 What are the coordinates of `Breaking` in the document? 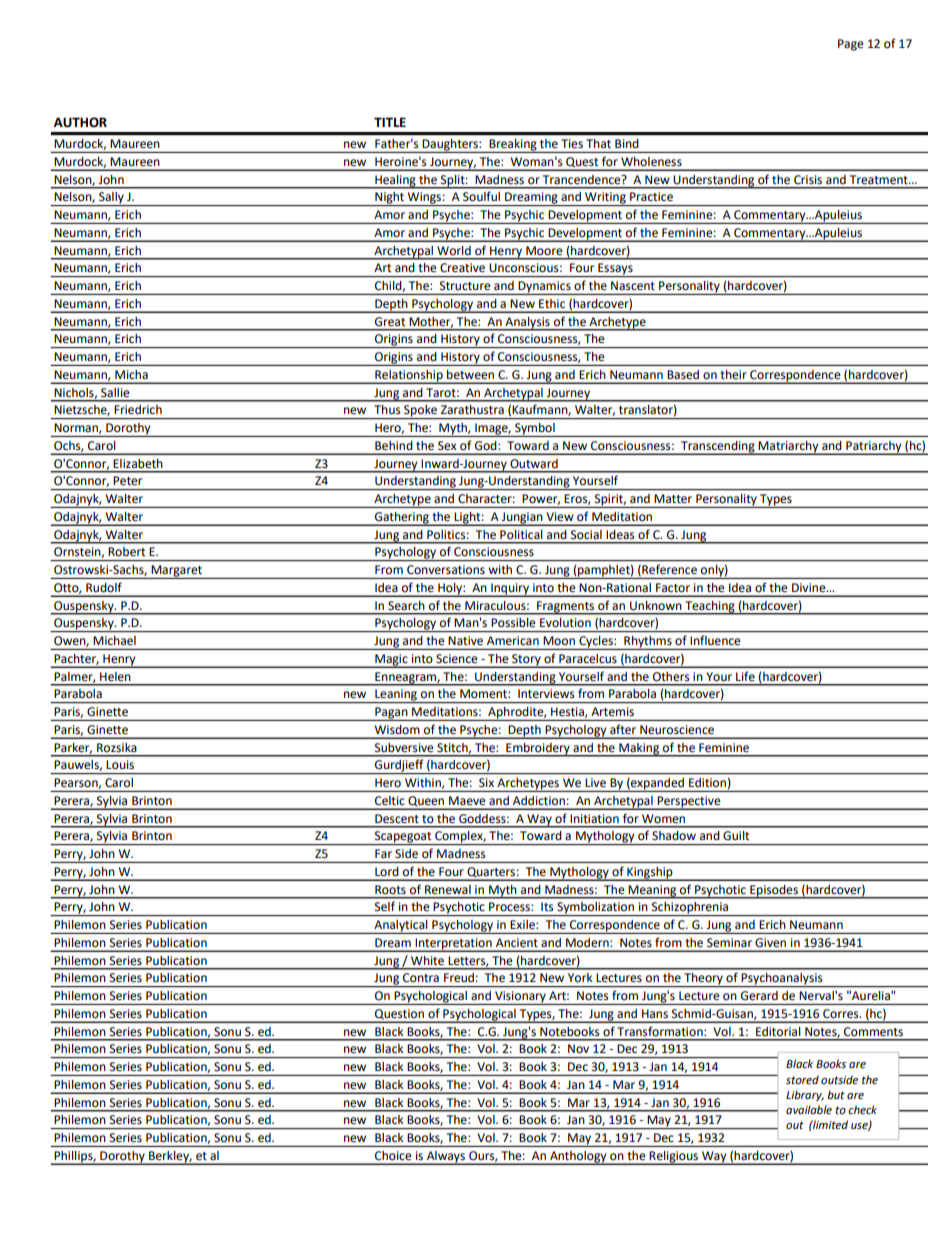 It's located at (513, 146).
